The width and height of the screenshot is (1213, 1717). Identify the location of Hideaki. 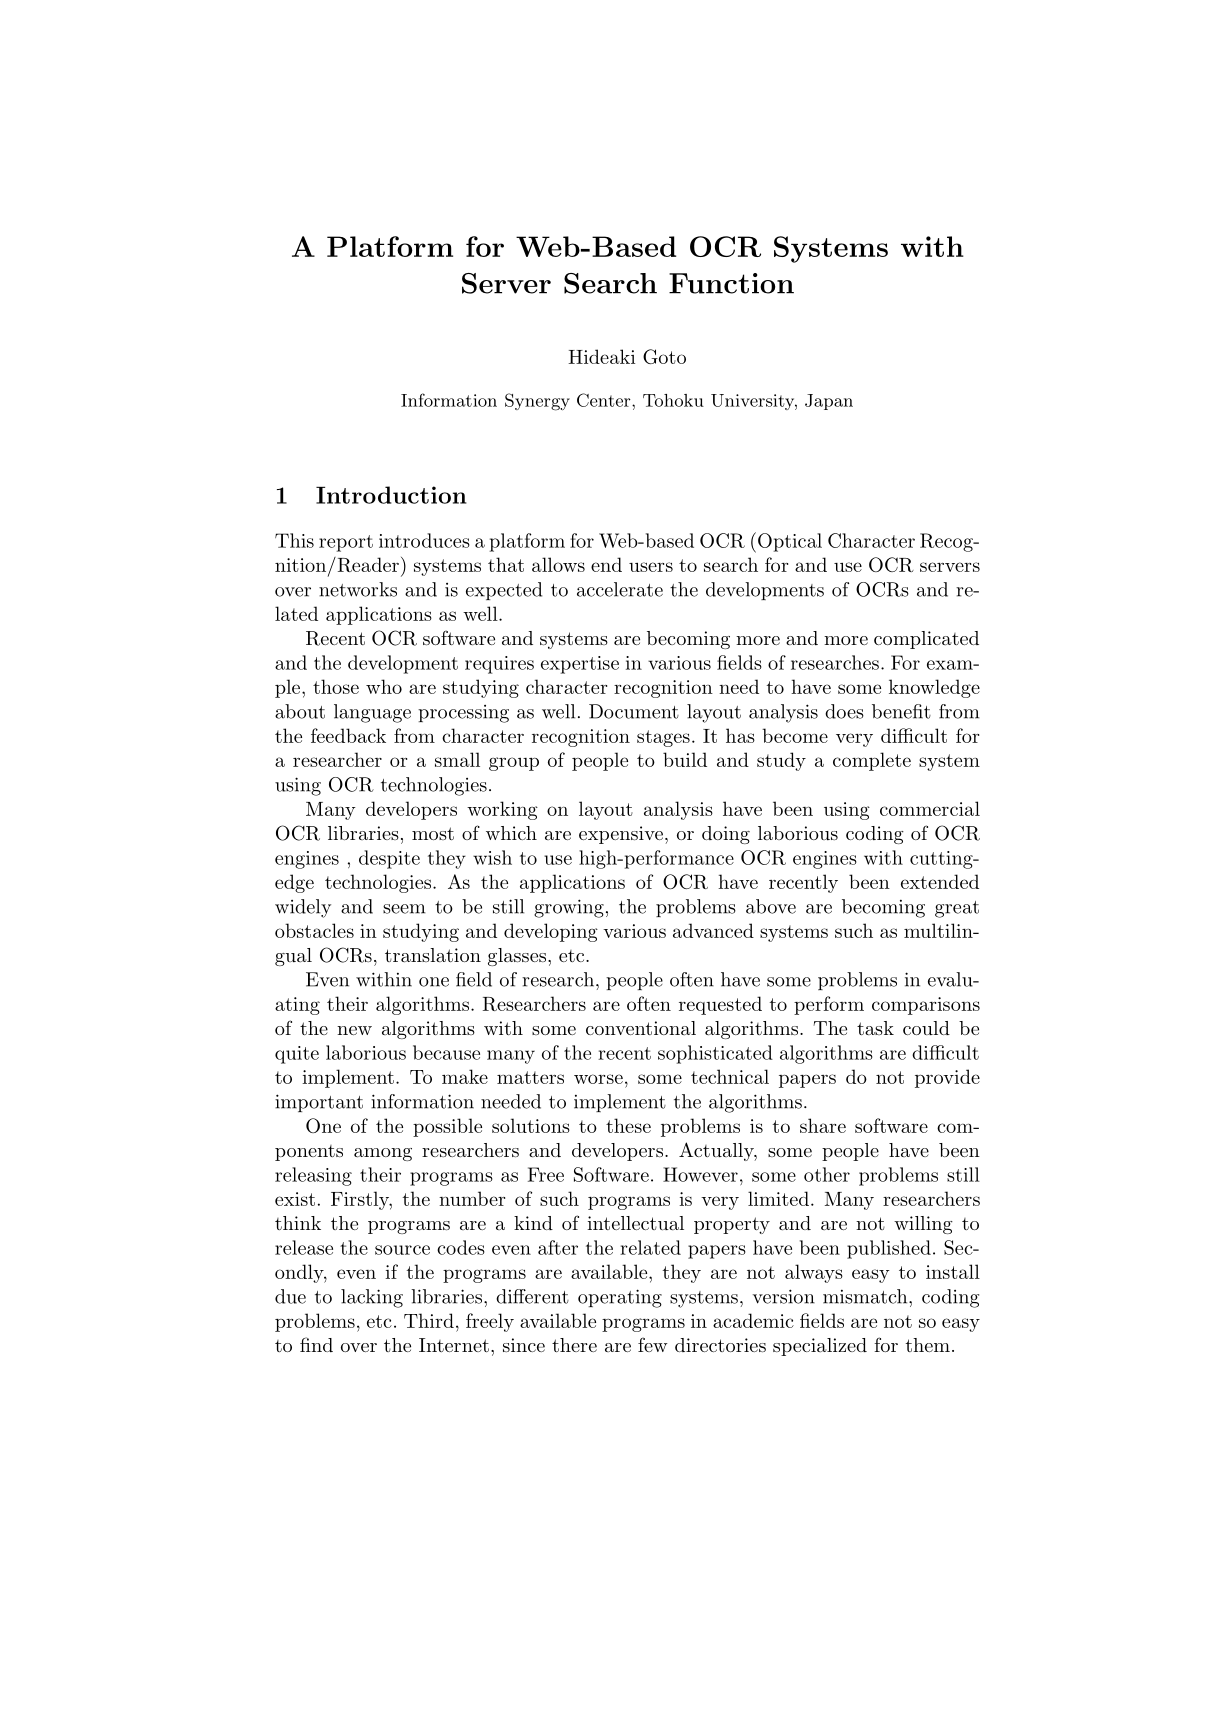
(601, 356).
